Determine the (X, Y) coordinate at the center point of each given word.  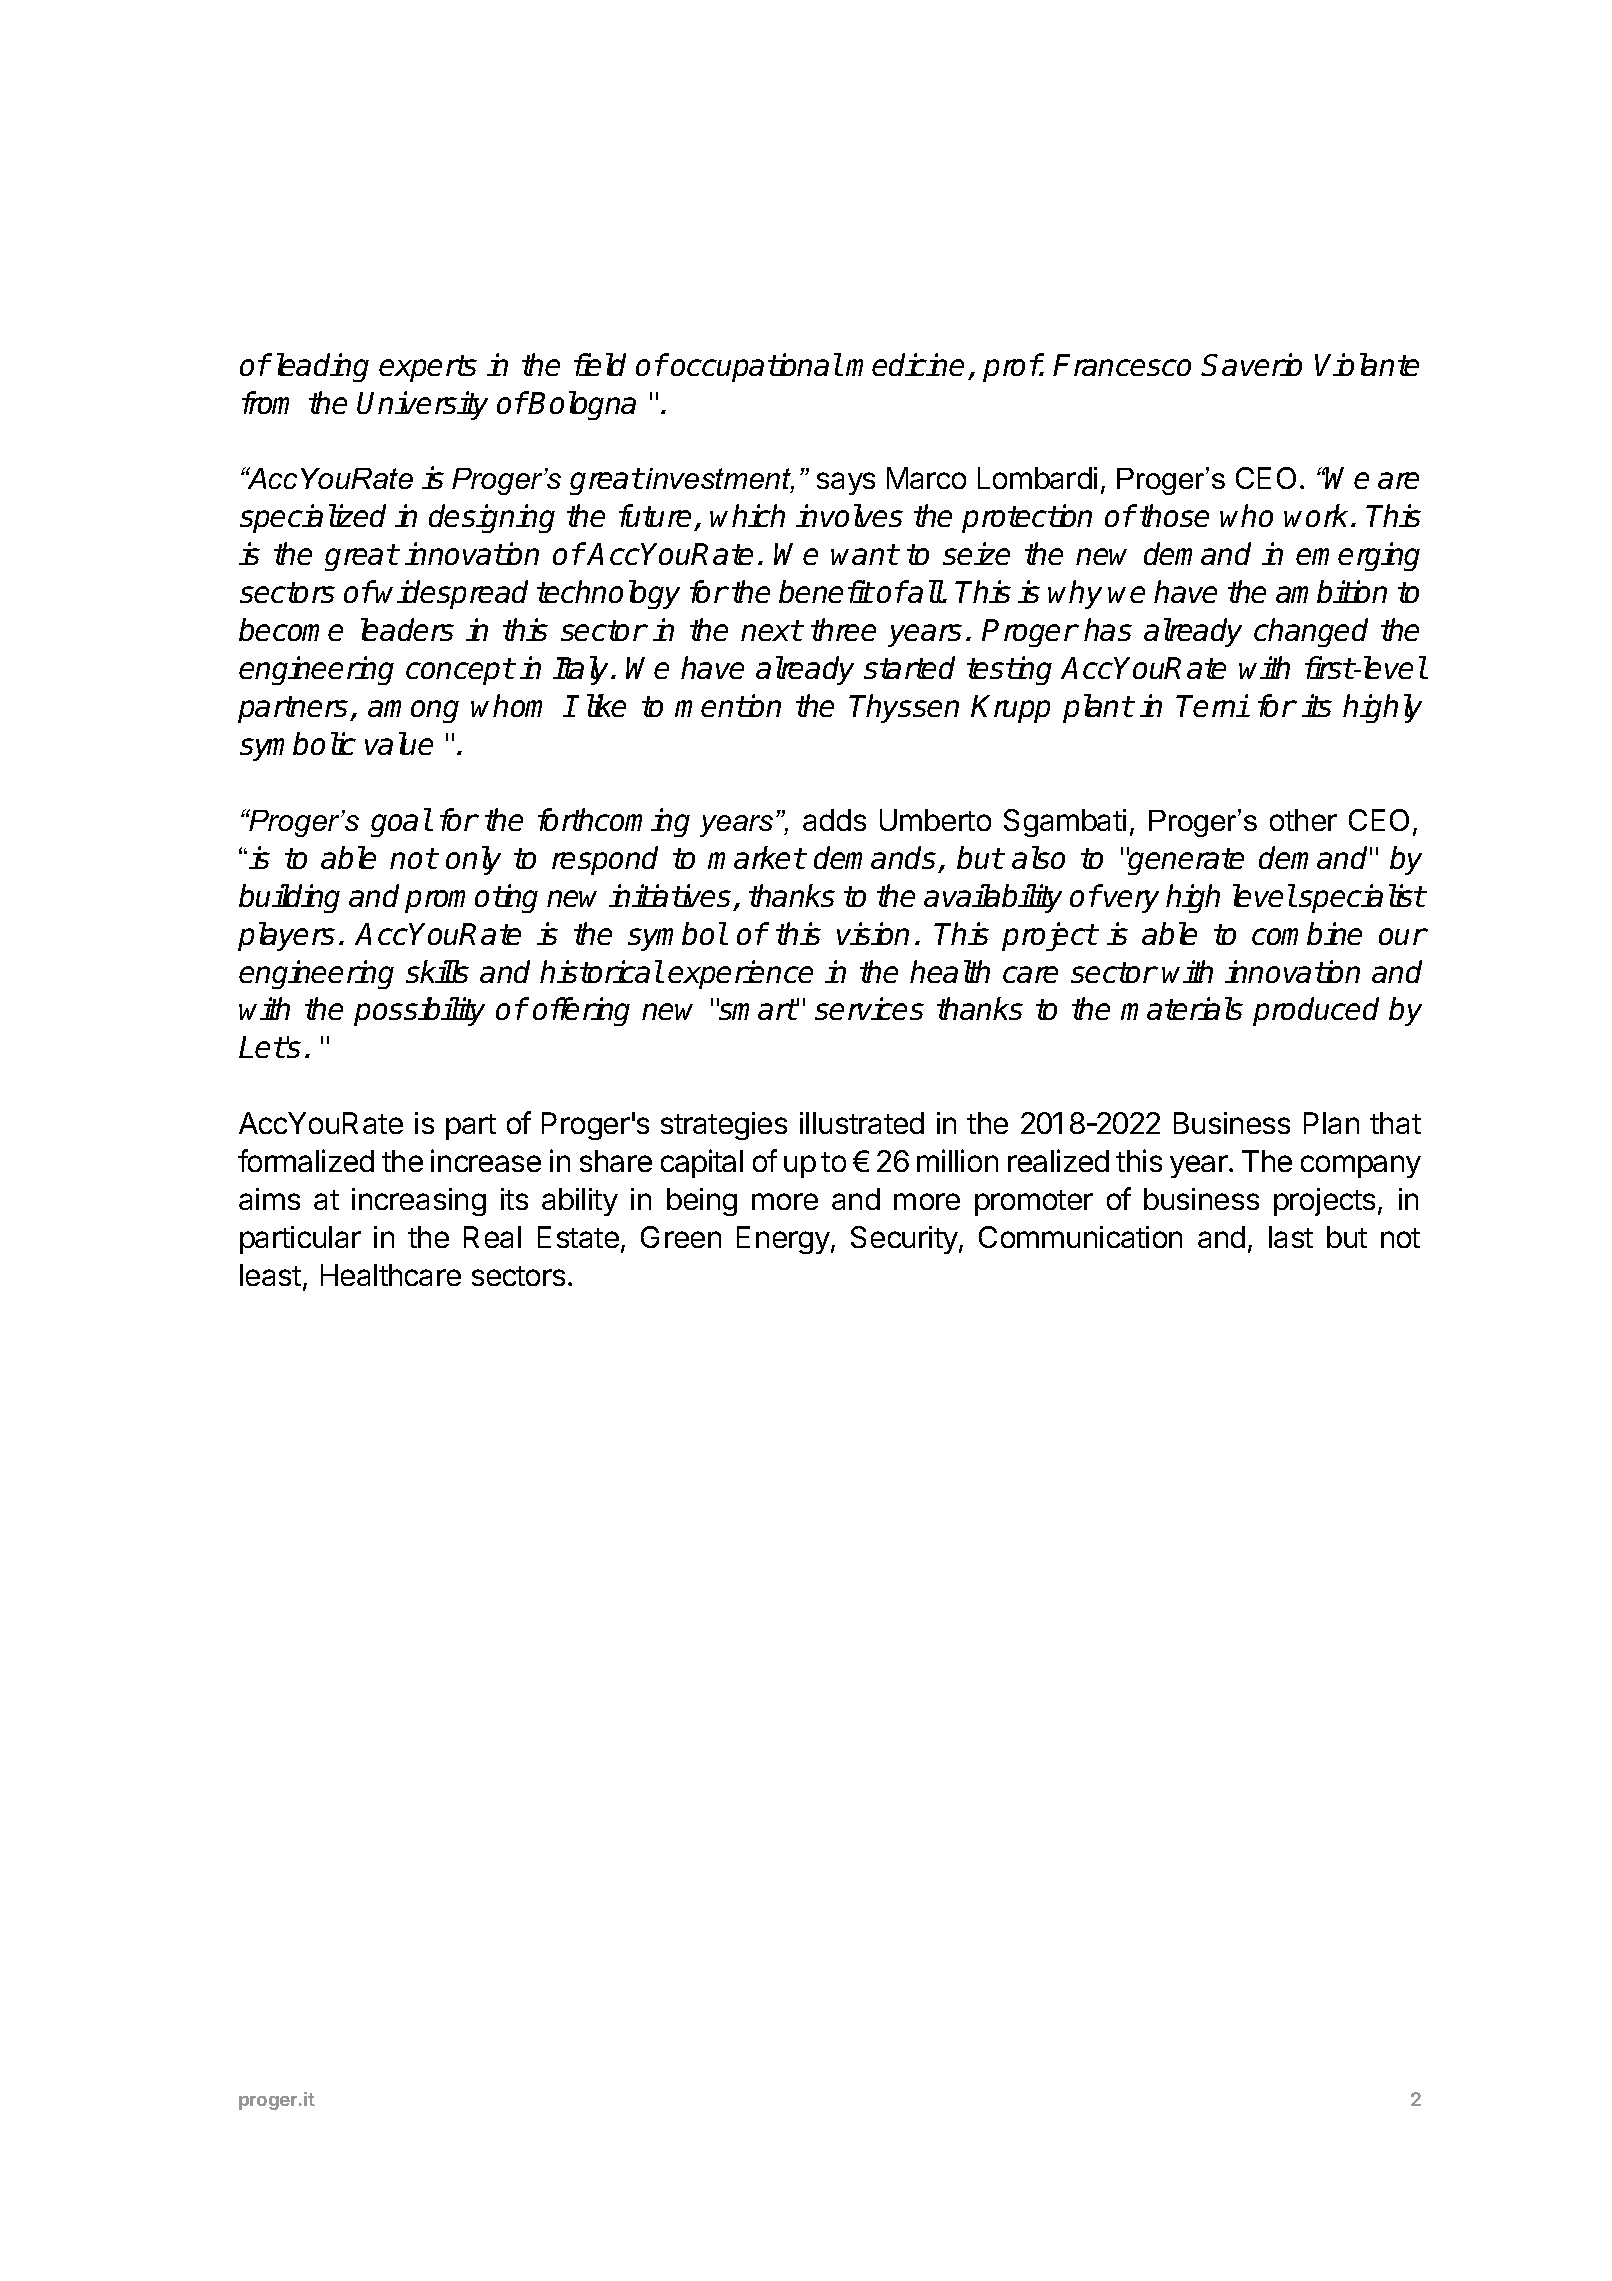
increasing (419, 1202)
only (473, 860)
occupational (756, 367)
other (1303, 820)
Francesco (1122, 365)
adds (834, 820)
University (422, 405)
